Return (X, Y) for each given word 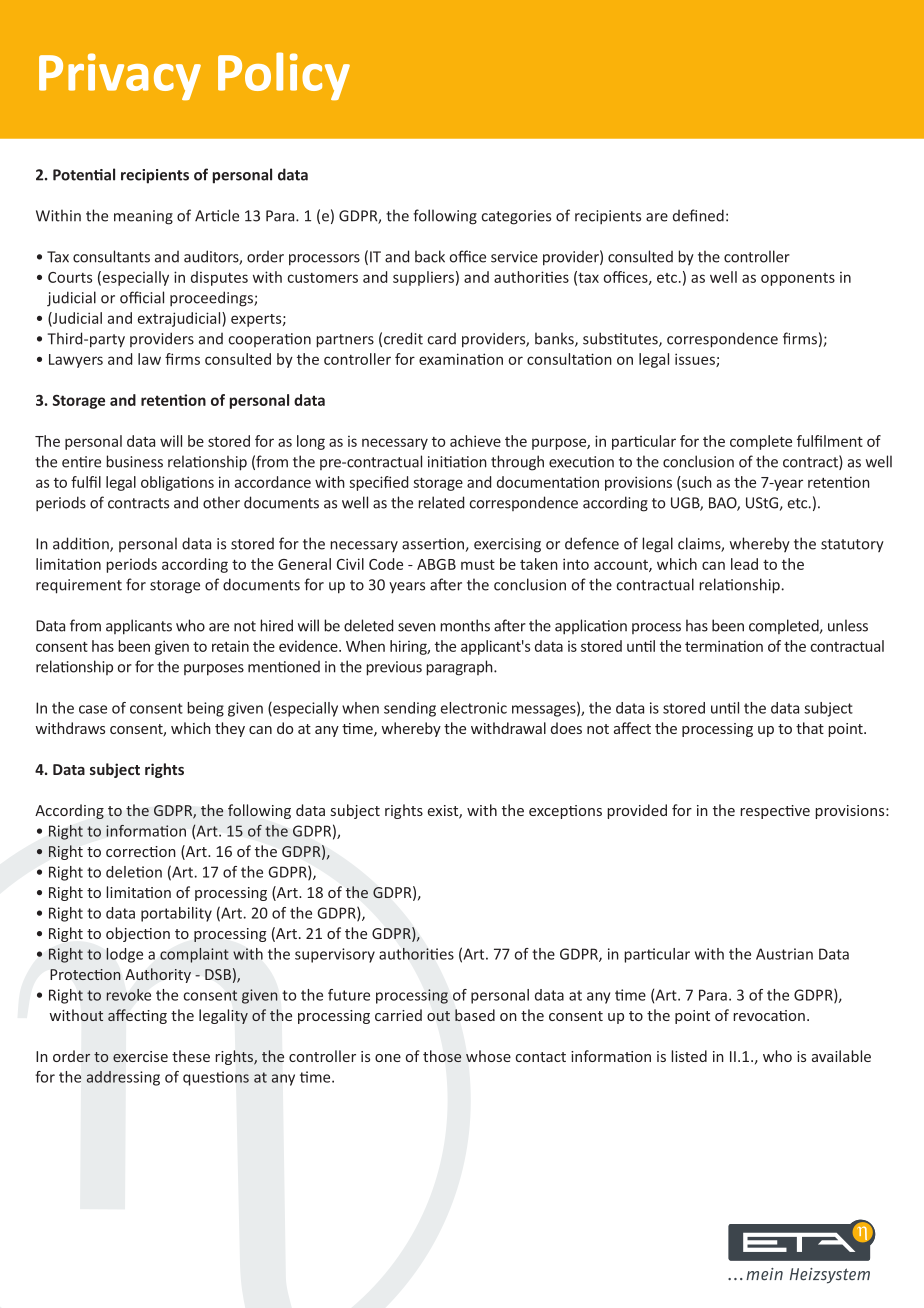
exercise (140, 1056)
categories (516, 217)
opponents (798, 279)
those (442, 1056)
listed (689, 1056)
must (478, 565)
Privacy (120, 76)
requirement (79, 586)
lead (744, 564)
